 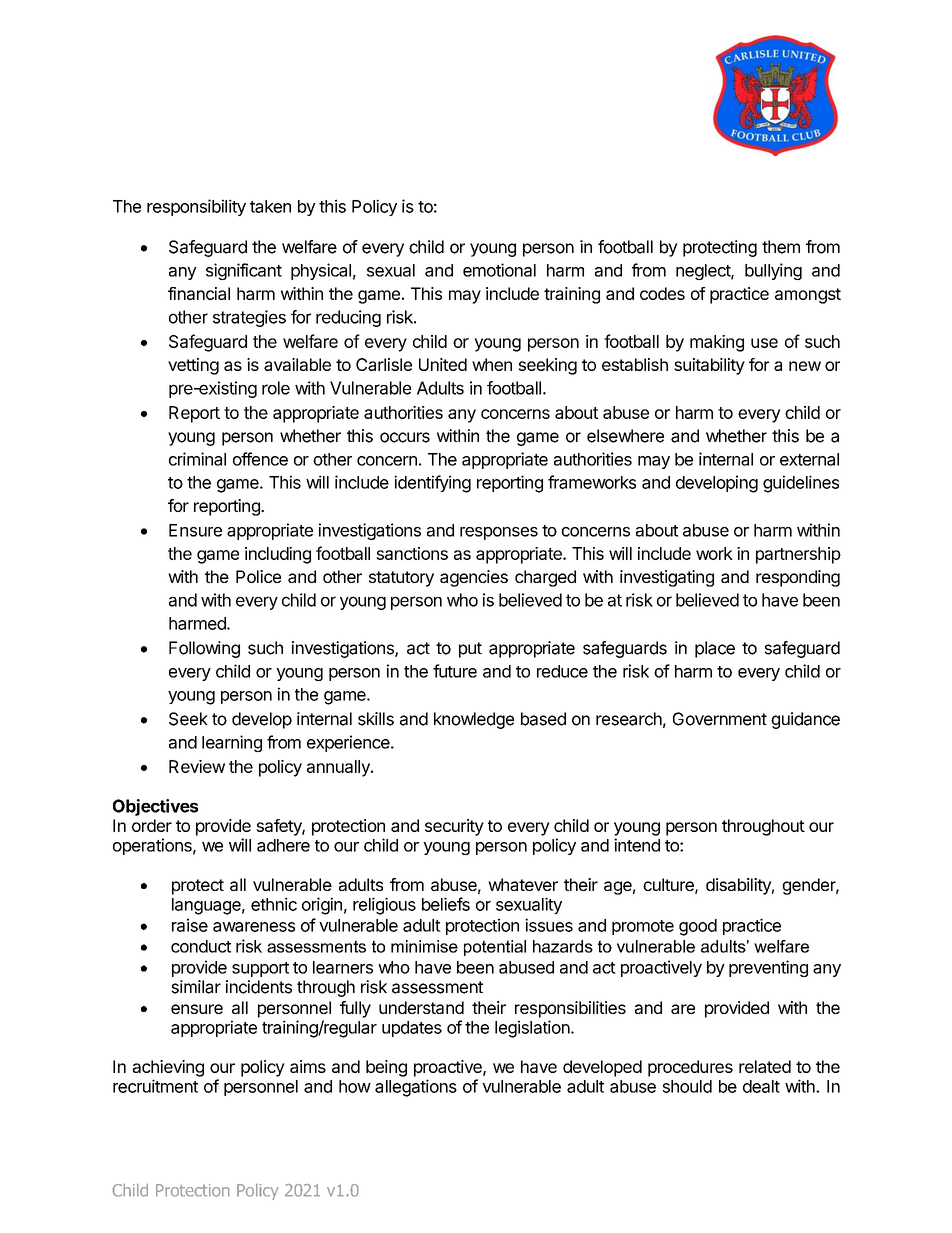 I want to click on emotional, so click(x=499, y=270).
